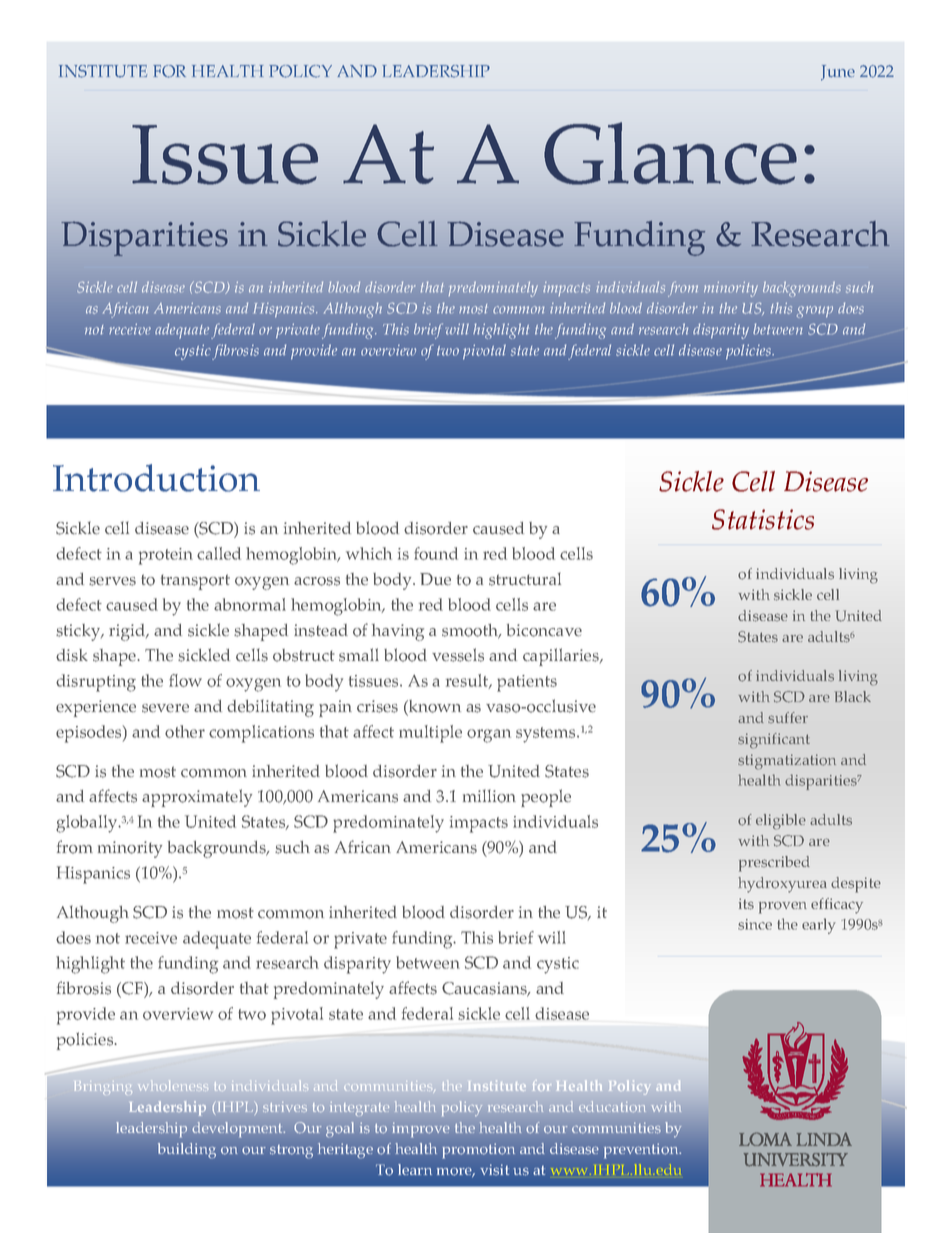 This screenshot has width=952, height=1233. What do you see at coordinates (187, 1151) in the screenshot?
I see `building` at bounding box center [187, 1151].
